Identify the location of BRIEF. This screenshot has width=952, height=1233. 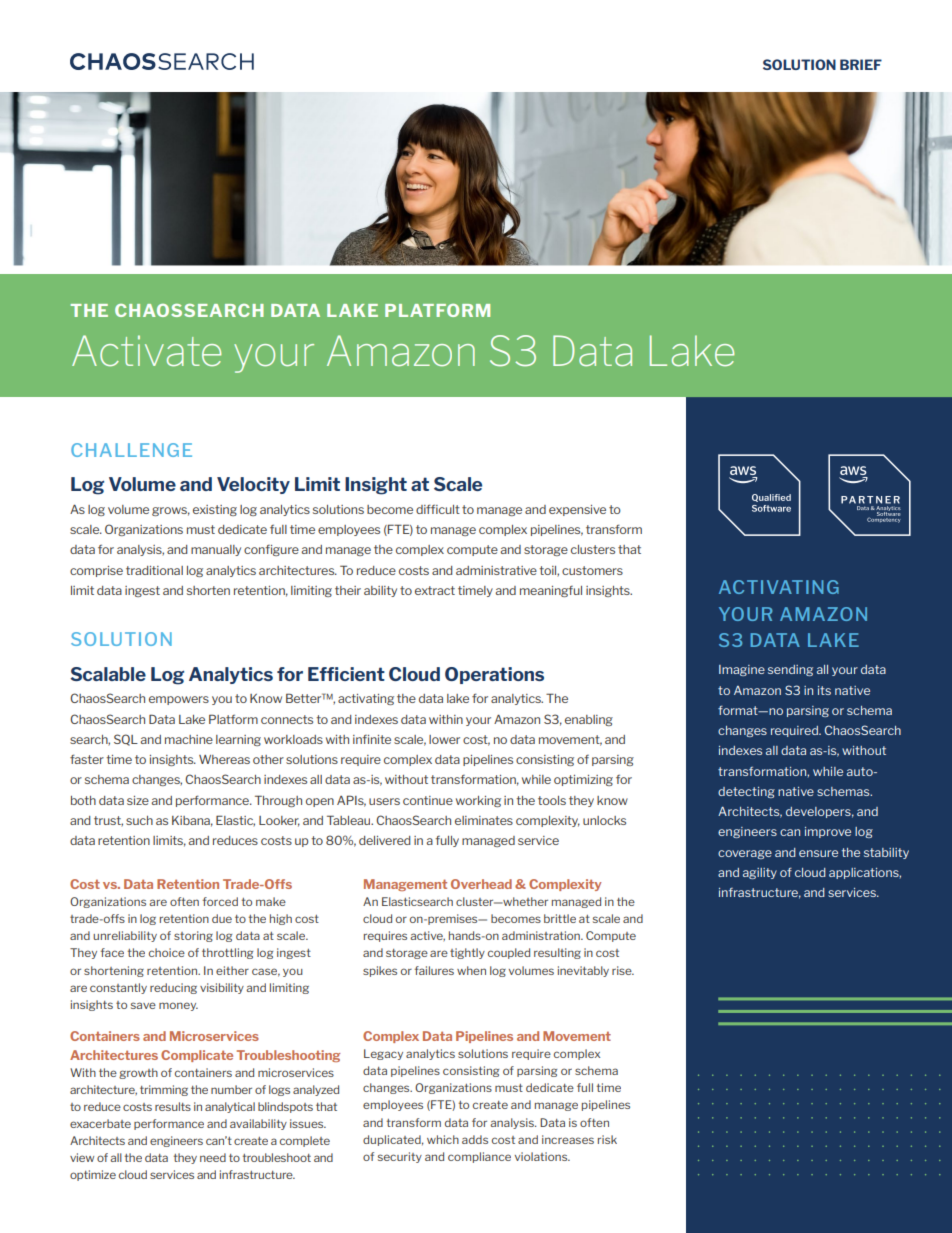
(861, 64).
